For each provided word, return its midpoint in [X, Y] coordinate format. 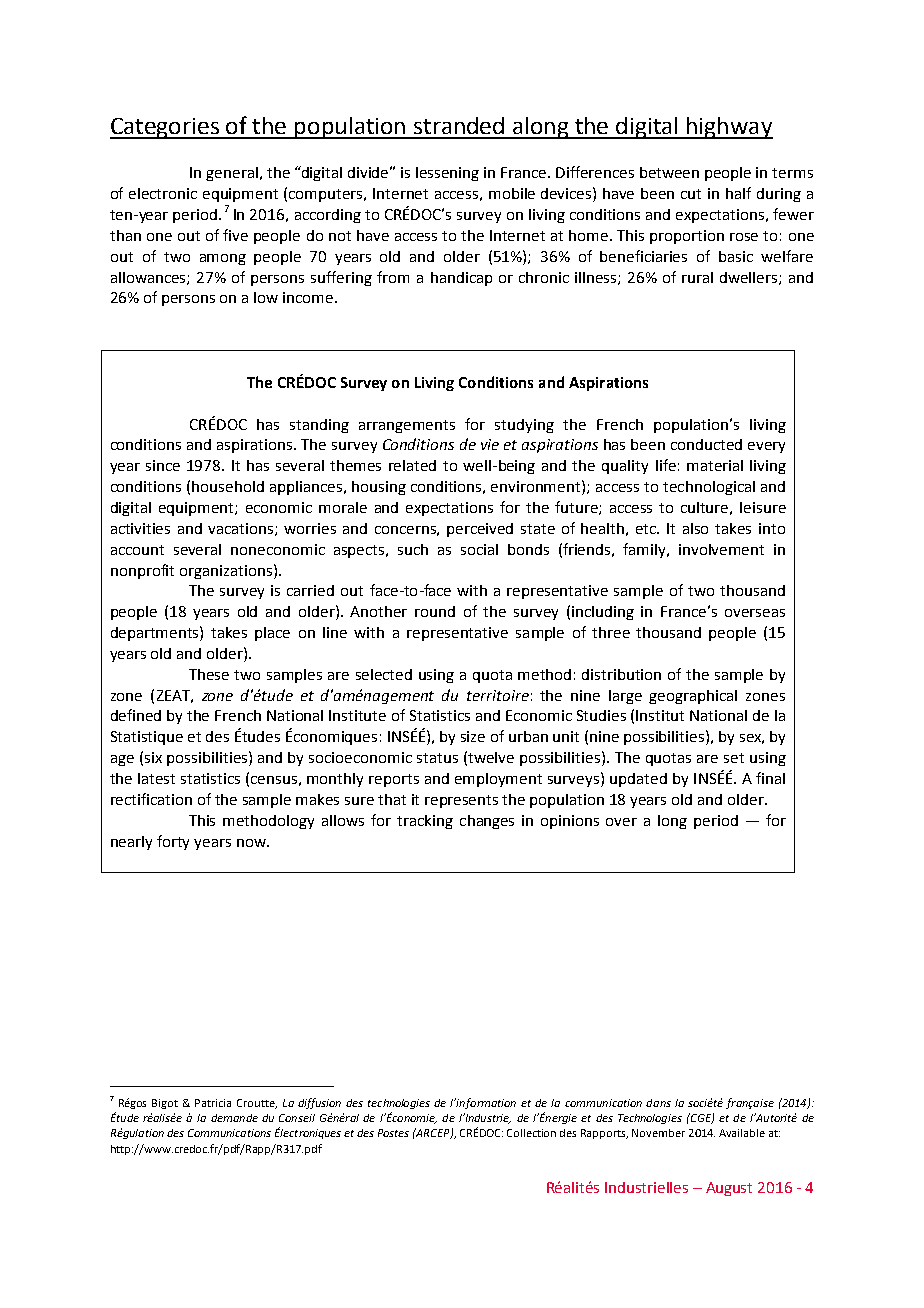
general [232, 174]
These [209, 674]
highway [729, 128]
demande [234, 1118]
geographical [693, 697]
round [435, 611]
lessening [447, 174]
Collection [531, 1133]
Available [742, 1133]
